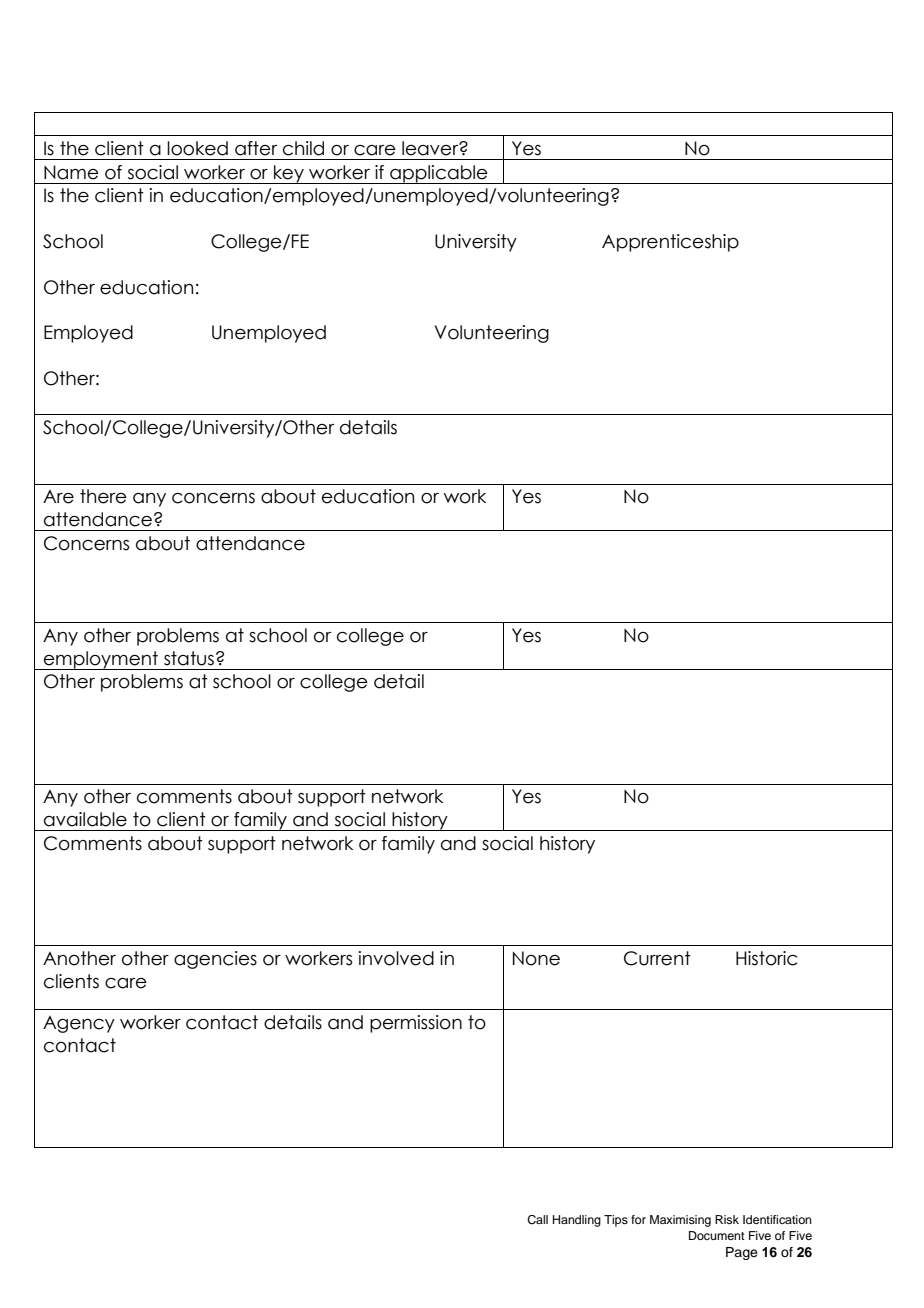 The image size is (924, 1308). I want to click on involved, so click(396, 958).
